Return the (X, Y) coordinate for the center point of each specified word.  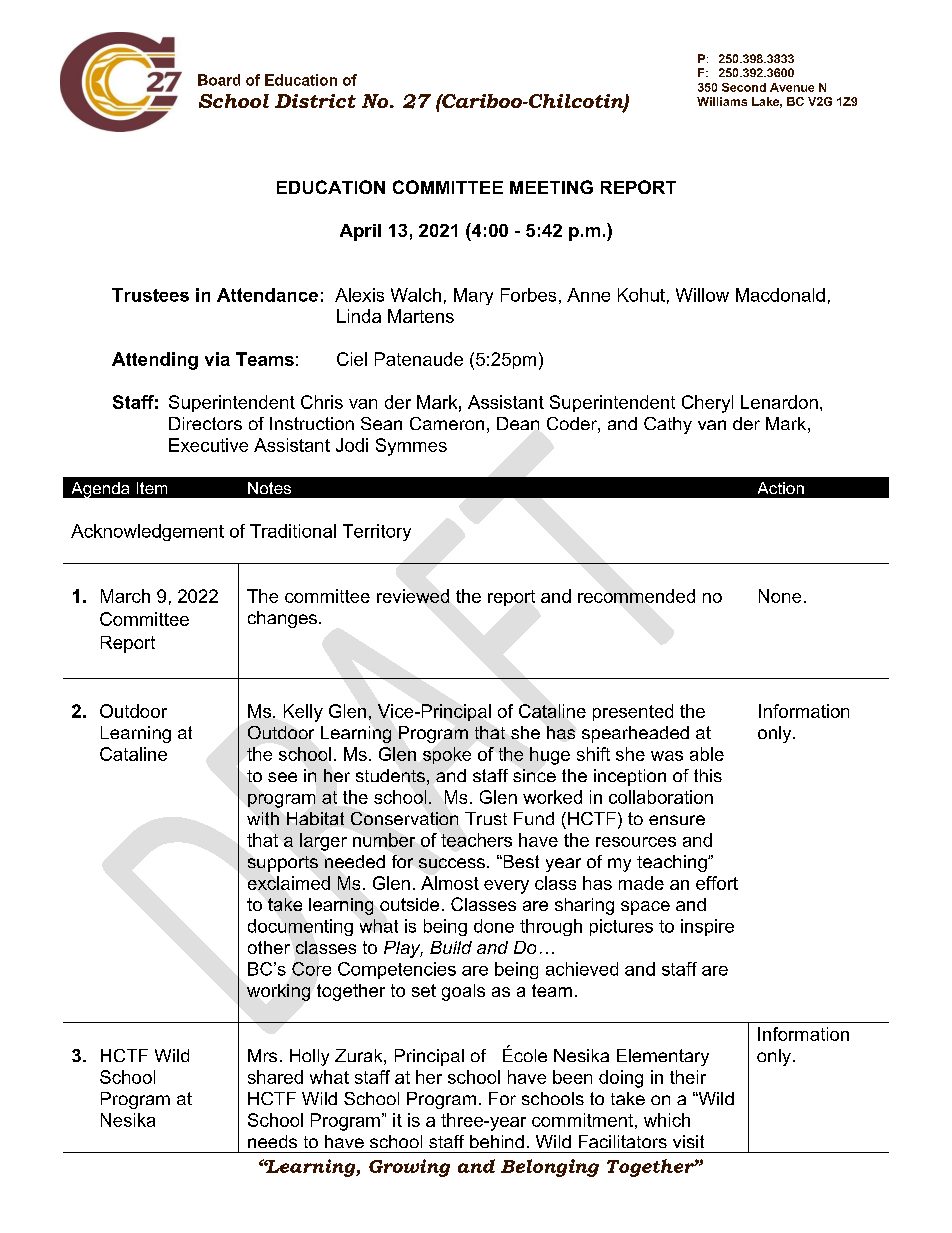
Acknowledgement (147, 532)
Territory (377, 532)
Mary (473, 296)
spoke (447, 755)
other (269, 947)
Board (219, 80)
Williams (722, 101)
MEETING (551, 187)
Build (451, 947)
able (707, 754)
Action (781, 488)
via (217, 359)
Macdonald (780, 295)
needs (272, 1141)
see (282, 777)
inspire (707, 927)
